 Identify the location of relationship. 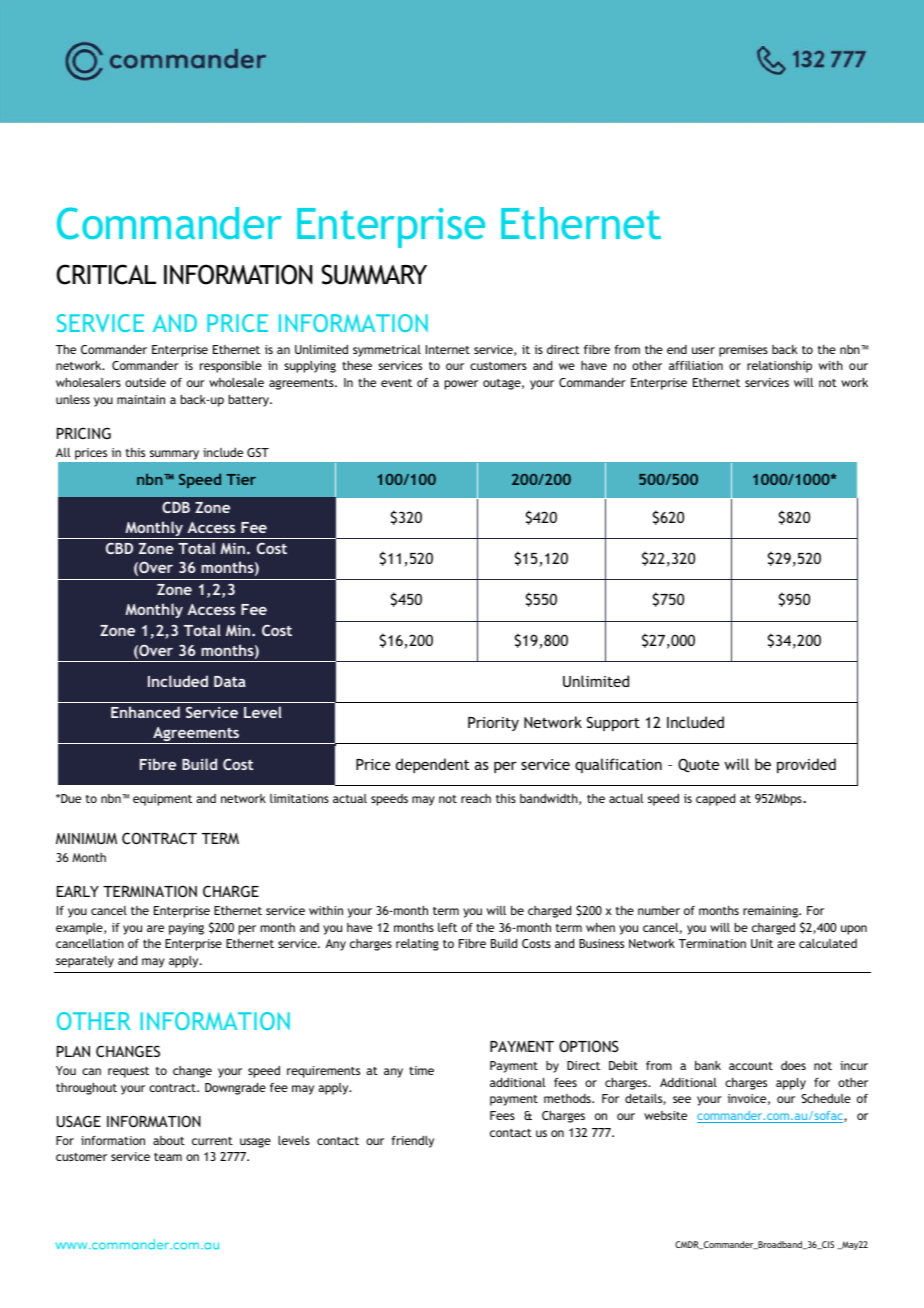
(779, 367).
